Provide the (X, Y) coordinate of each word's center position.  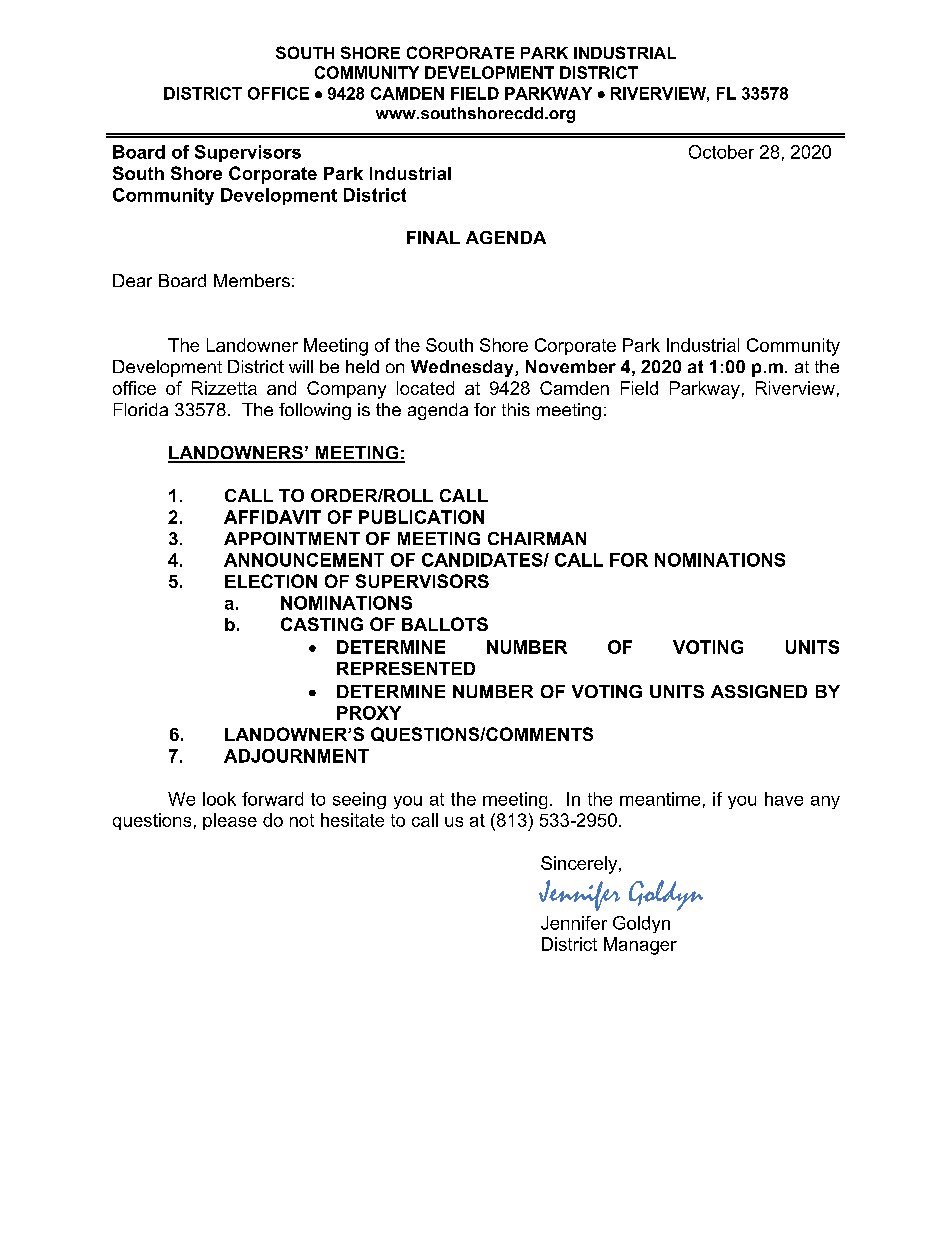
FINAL (433, 237)
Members (252, 280)
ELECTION (271, 581)
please (230, 821)
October (721, 152)
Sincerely (580, 865)
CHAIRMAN (537, 538)
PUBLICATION (421, 517)
